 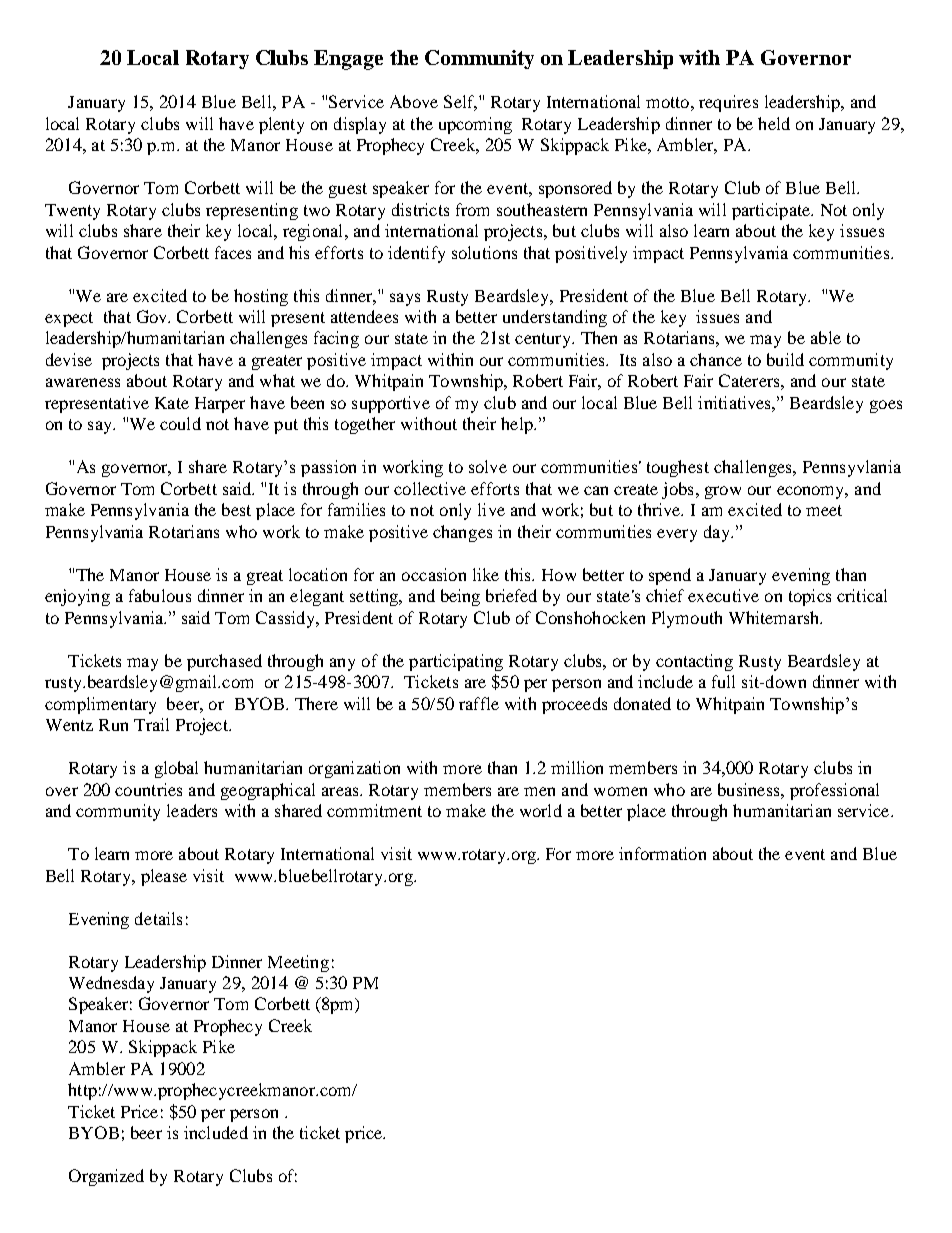 What do you see at coordinates (662, 853) in the screenshot?
I see `information` at bounding box center [662, 853].
